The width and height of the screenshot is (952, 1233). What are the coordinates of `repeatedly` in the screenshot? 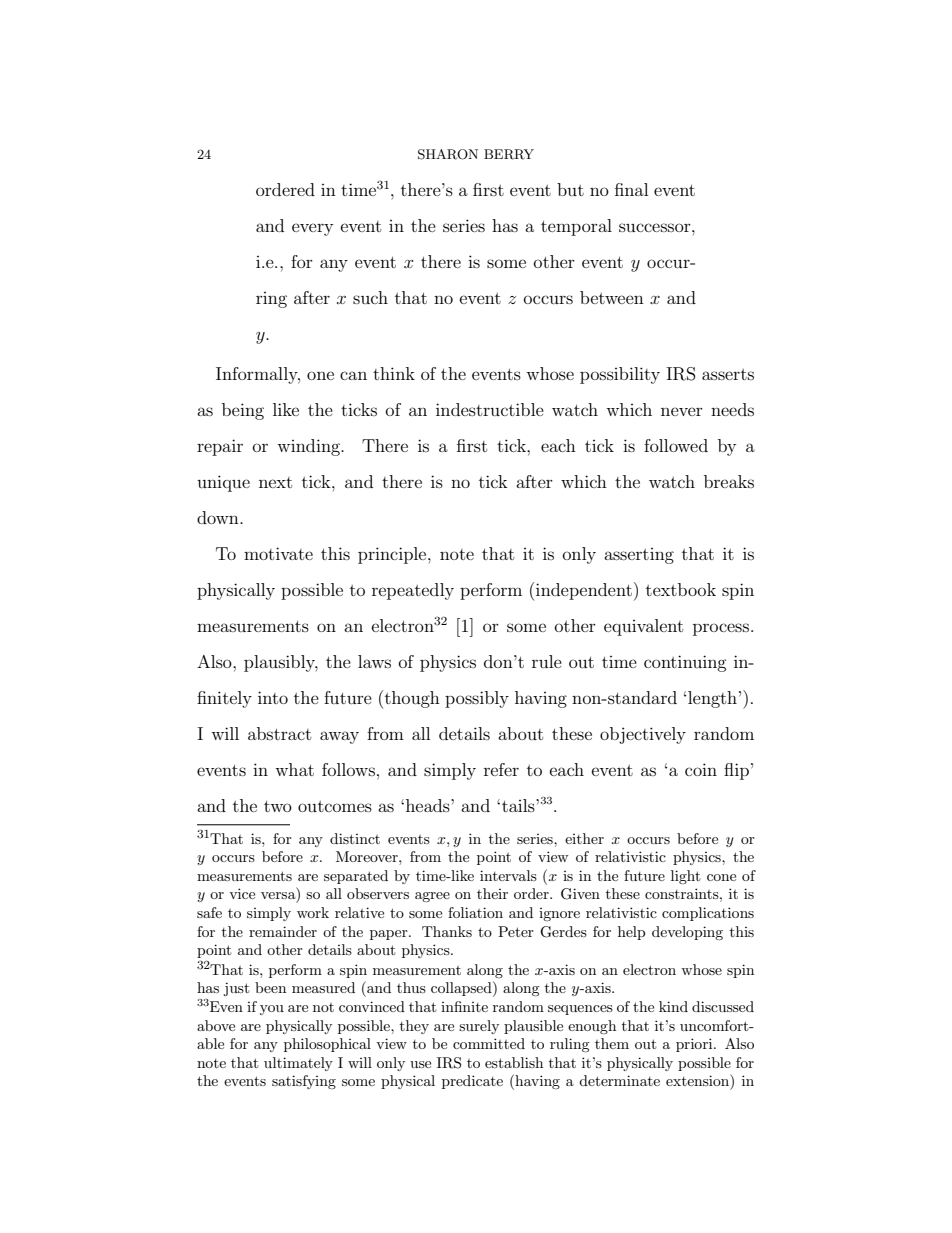 It's located at (413, 591).
